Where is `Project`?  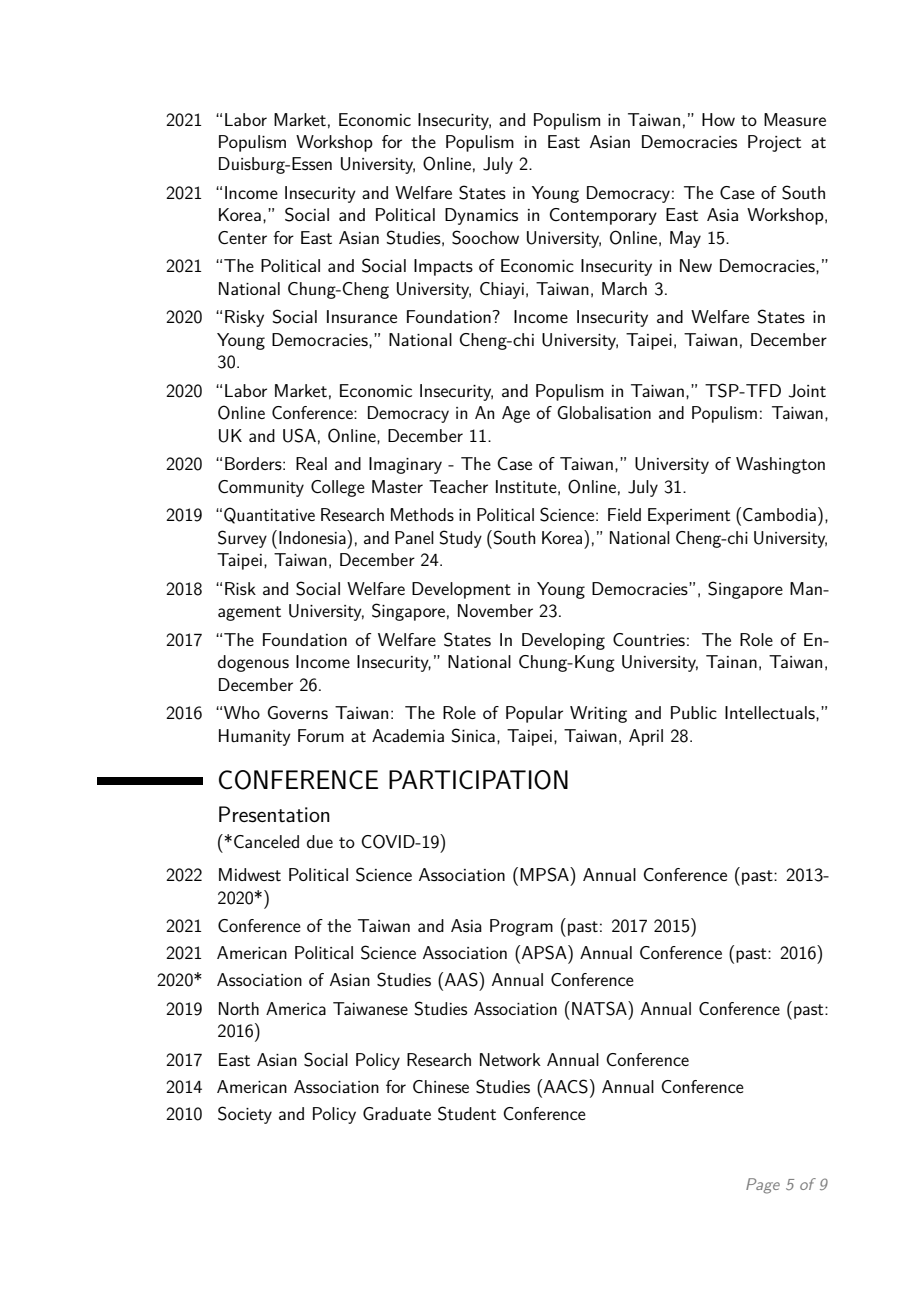
Project is located at coordinates (774, 143).
